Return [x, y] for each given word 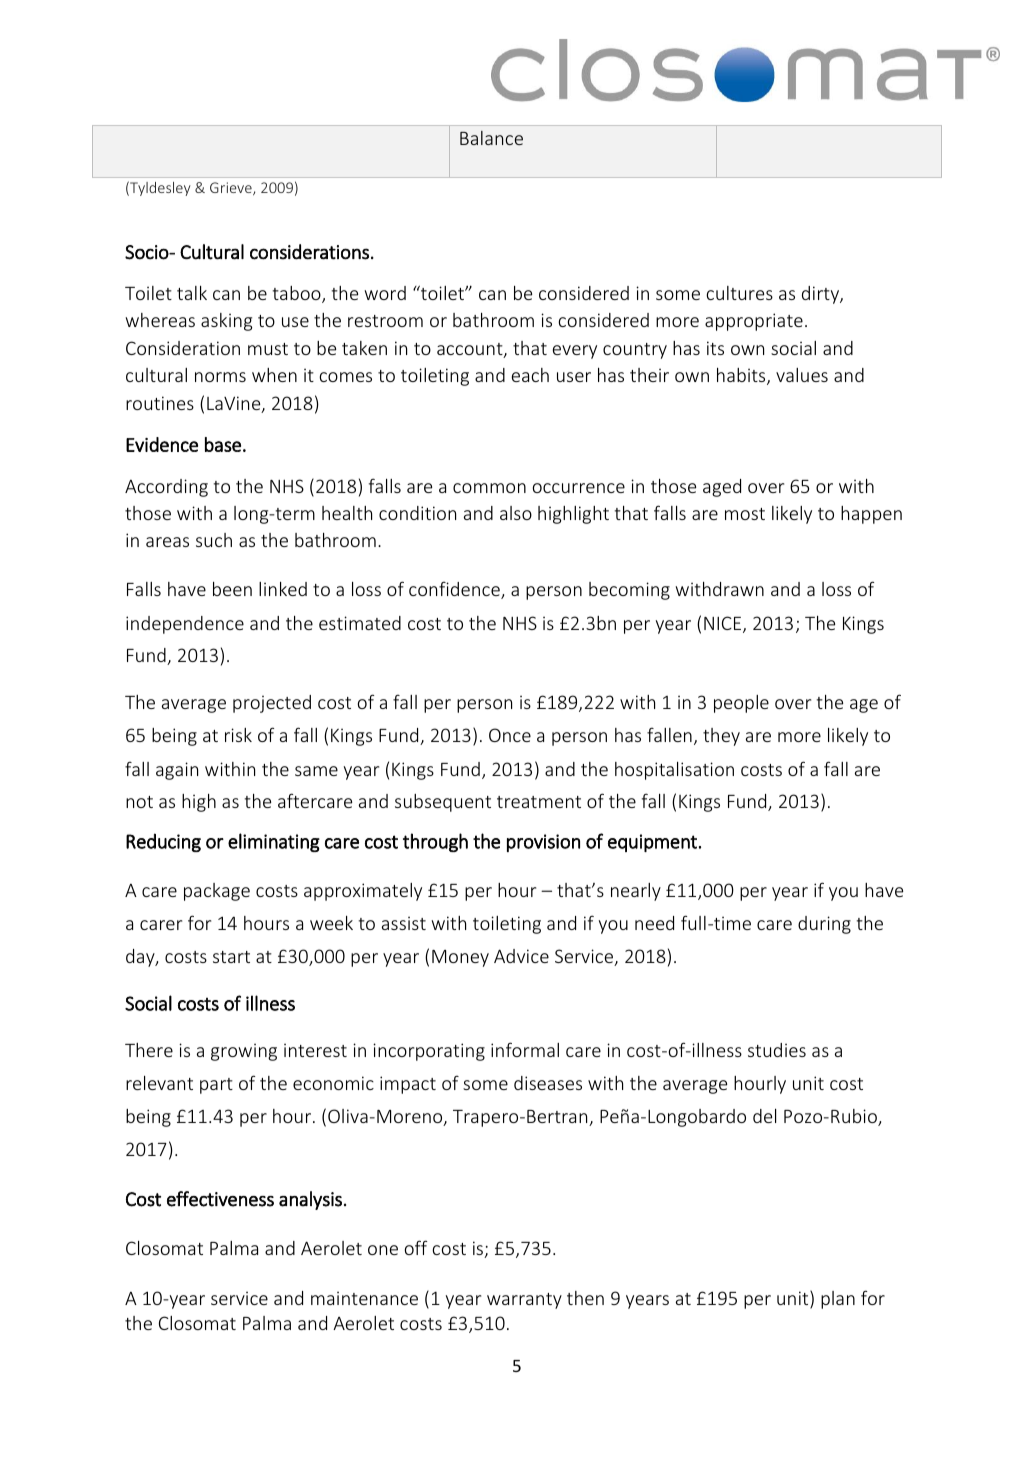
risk [238, 735]
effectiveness [220, 1199]
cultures [739, 293]
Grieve [232, 188]
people [741, 704]
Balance [491, 138]
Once [510, 735]
